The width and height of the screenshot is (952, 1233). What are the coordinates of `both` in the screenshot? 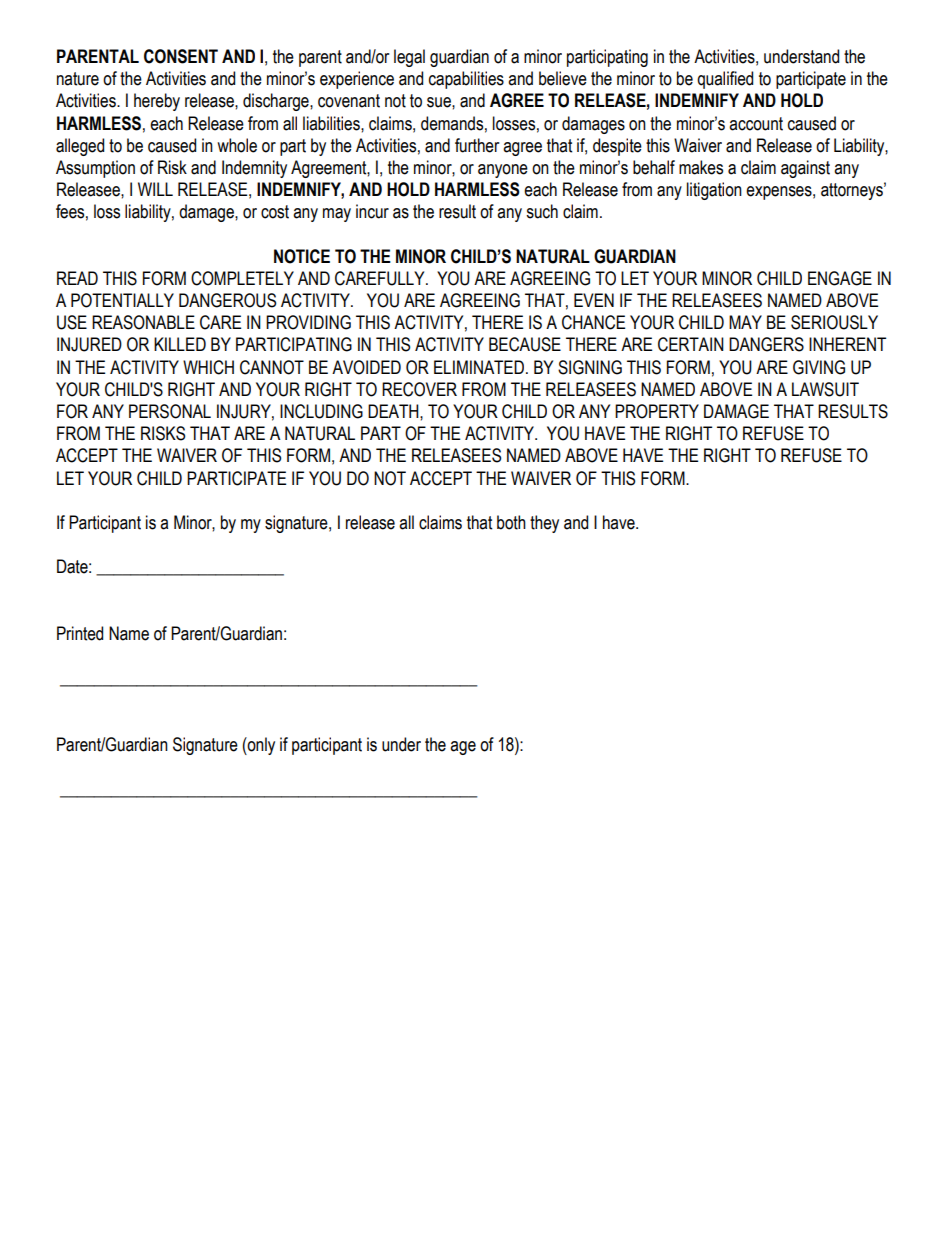 It's located at (511, 522).
